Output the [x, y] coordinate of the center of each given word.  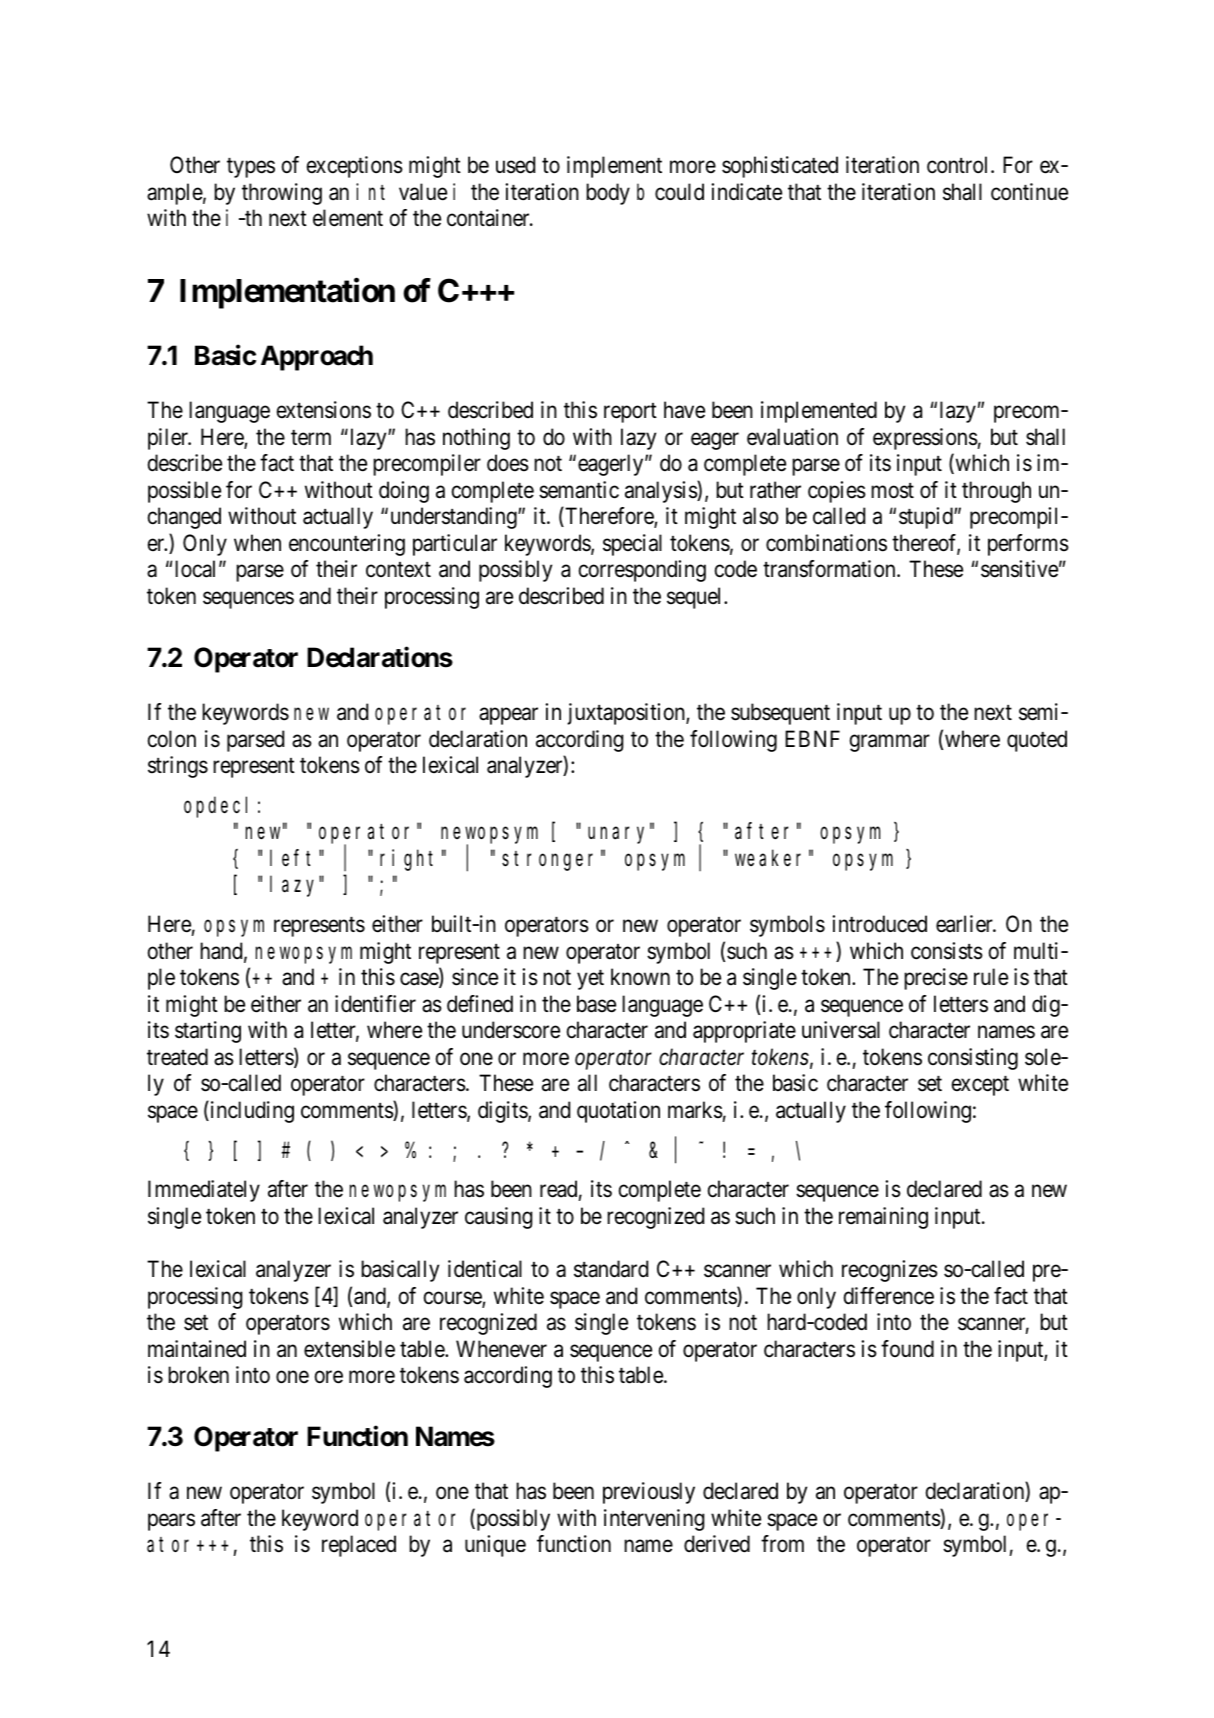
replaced [359, 1546]
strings [178, 767]
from [782, 1544]
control [959, 165]
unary [619, 835]
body [608, 194]
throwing [282, 194]
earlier [965, 924]
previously [649, 1493]
